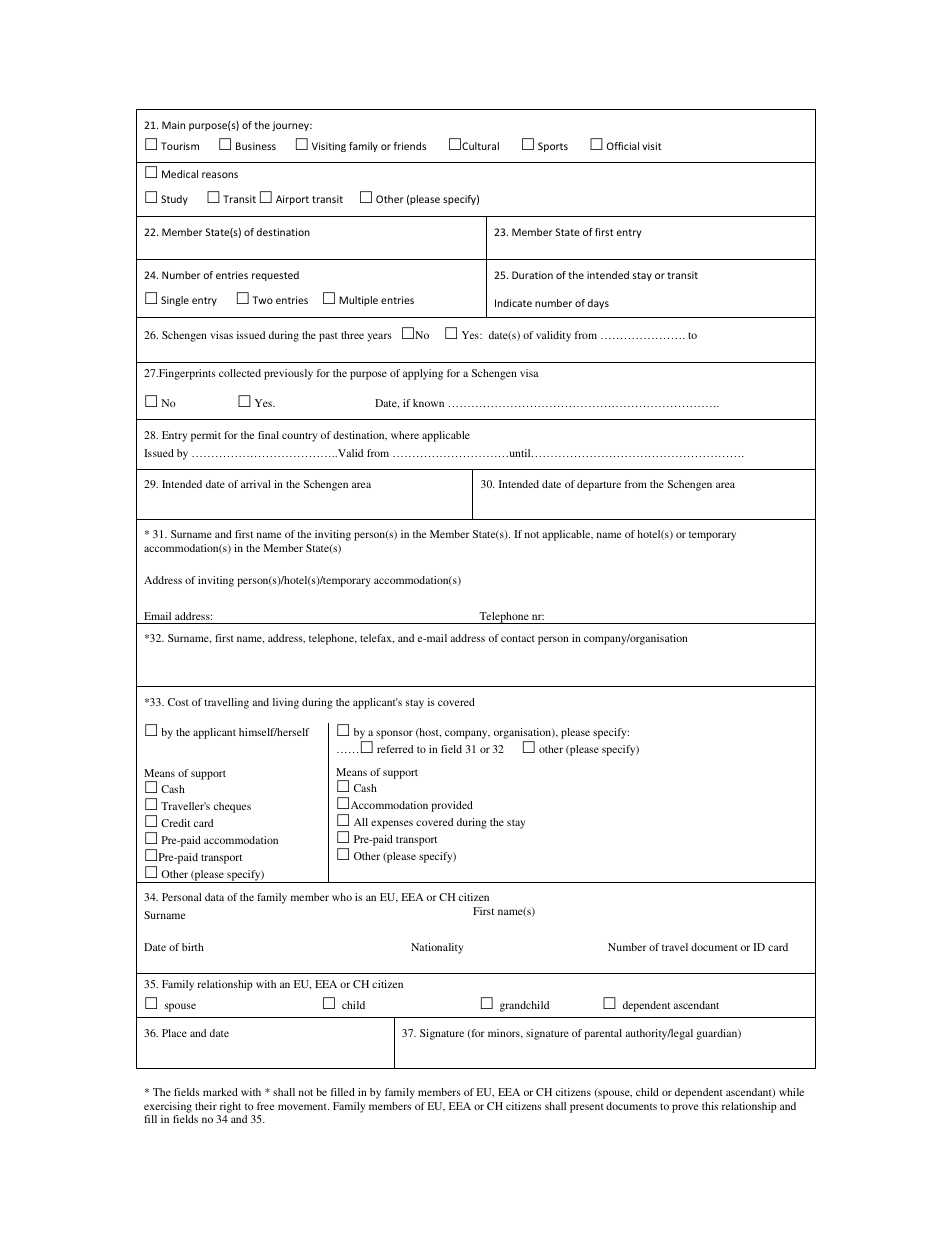  What do you see at coordinates (623, 146) in the screenshot?
I see `Official` at bounding box center [623, 146].
